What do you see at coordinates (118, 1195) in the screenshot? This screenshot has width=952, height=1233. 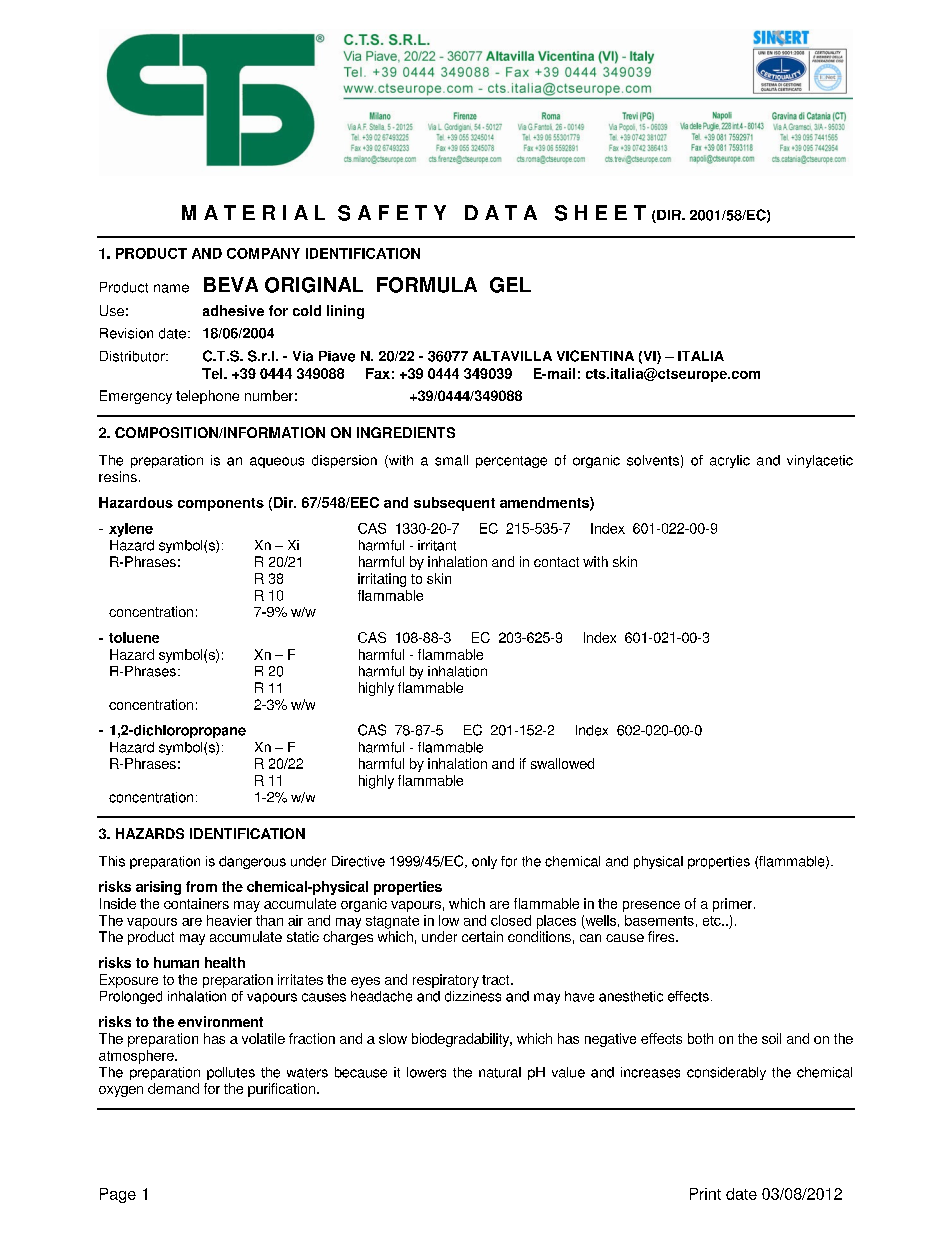 I see `Page` at bounding box center [118, 1195].
